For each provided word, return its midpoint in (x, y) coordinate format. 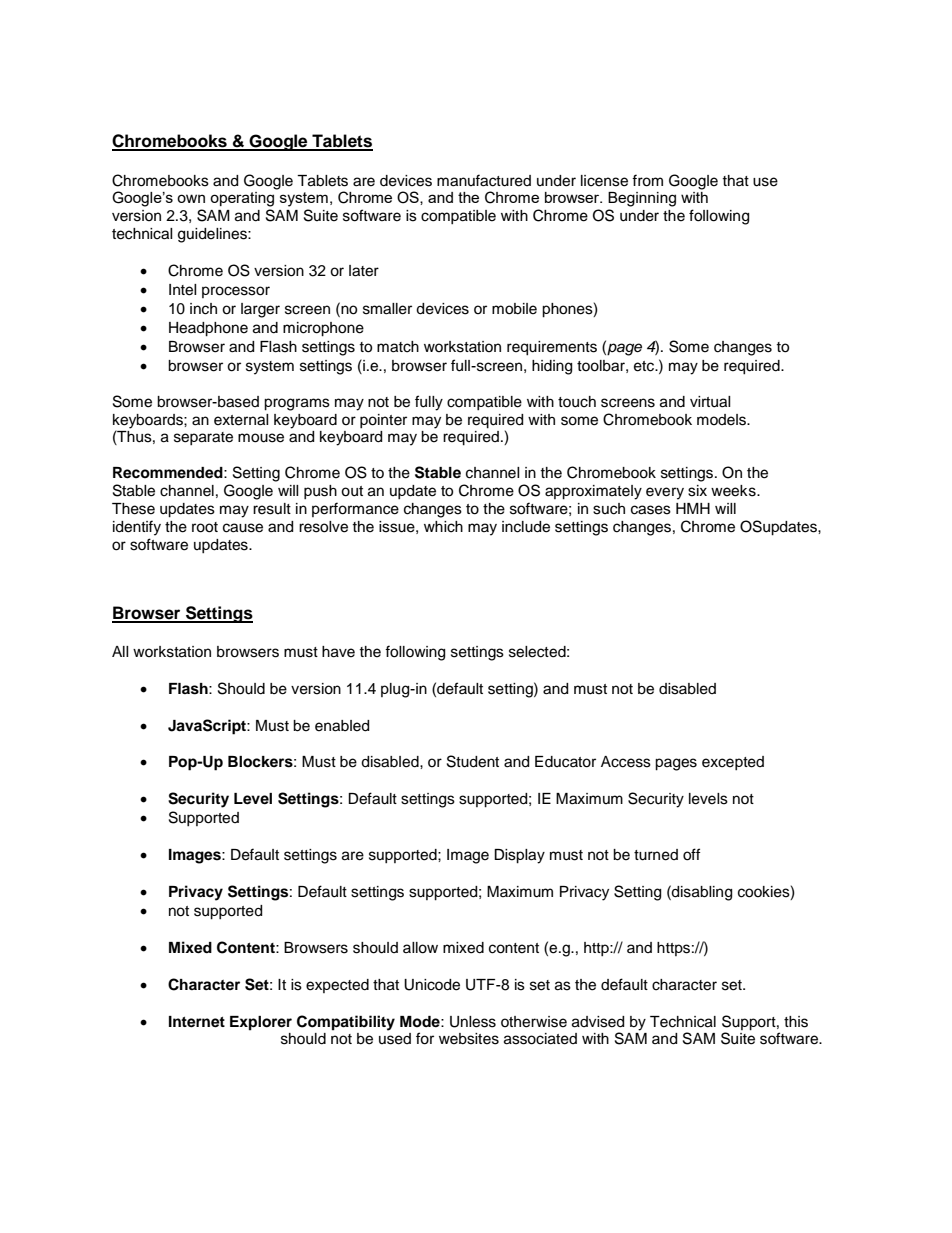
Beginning (642, 199)
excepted (733, 763)
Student (473, 761)
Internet (197, 1022)
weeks (734, 491)
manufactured (484, 180)
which (443, 527)
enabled (342, 726)
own (191, 198)
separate (203, 438)
